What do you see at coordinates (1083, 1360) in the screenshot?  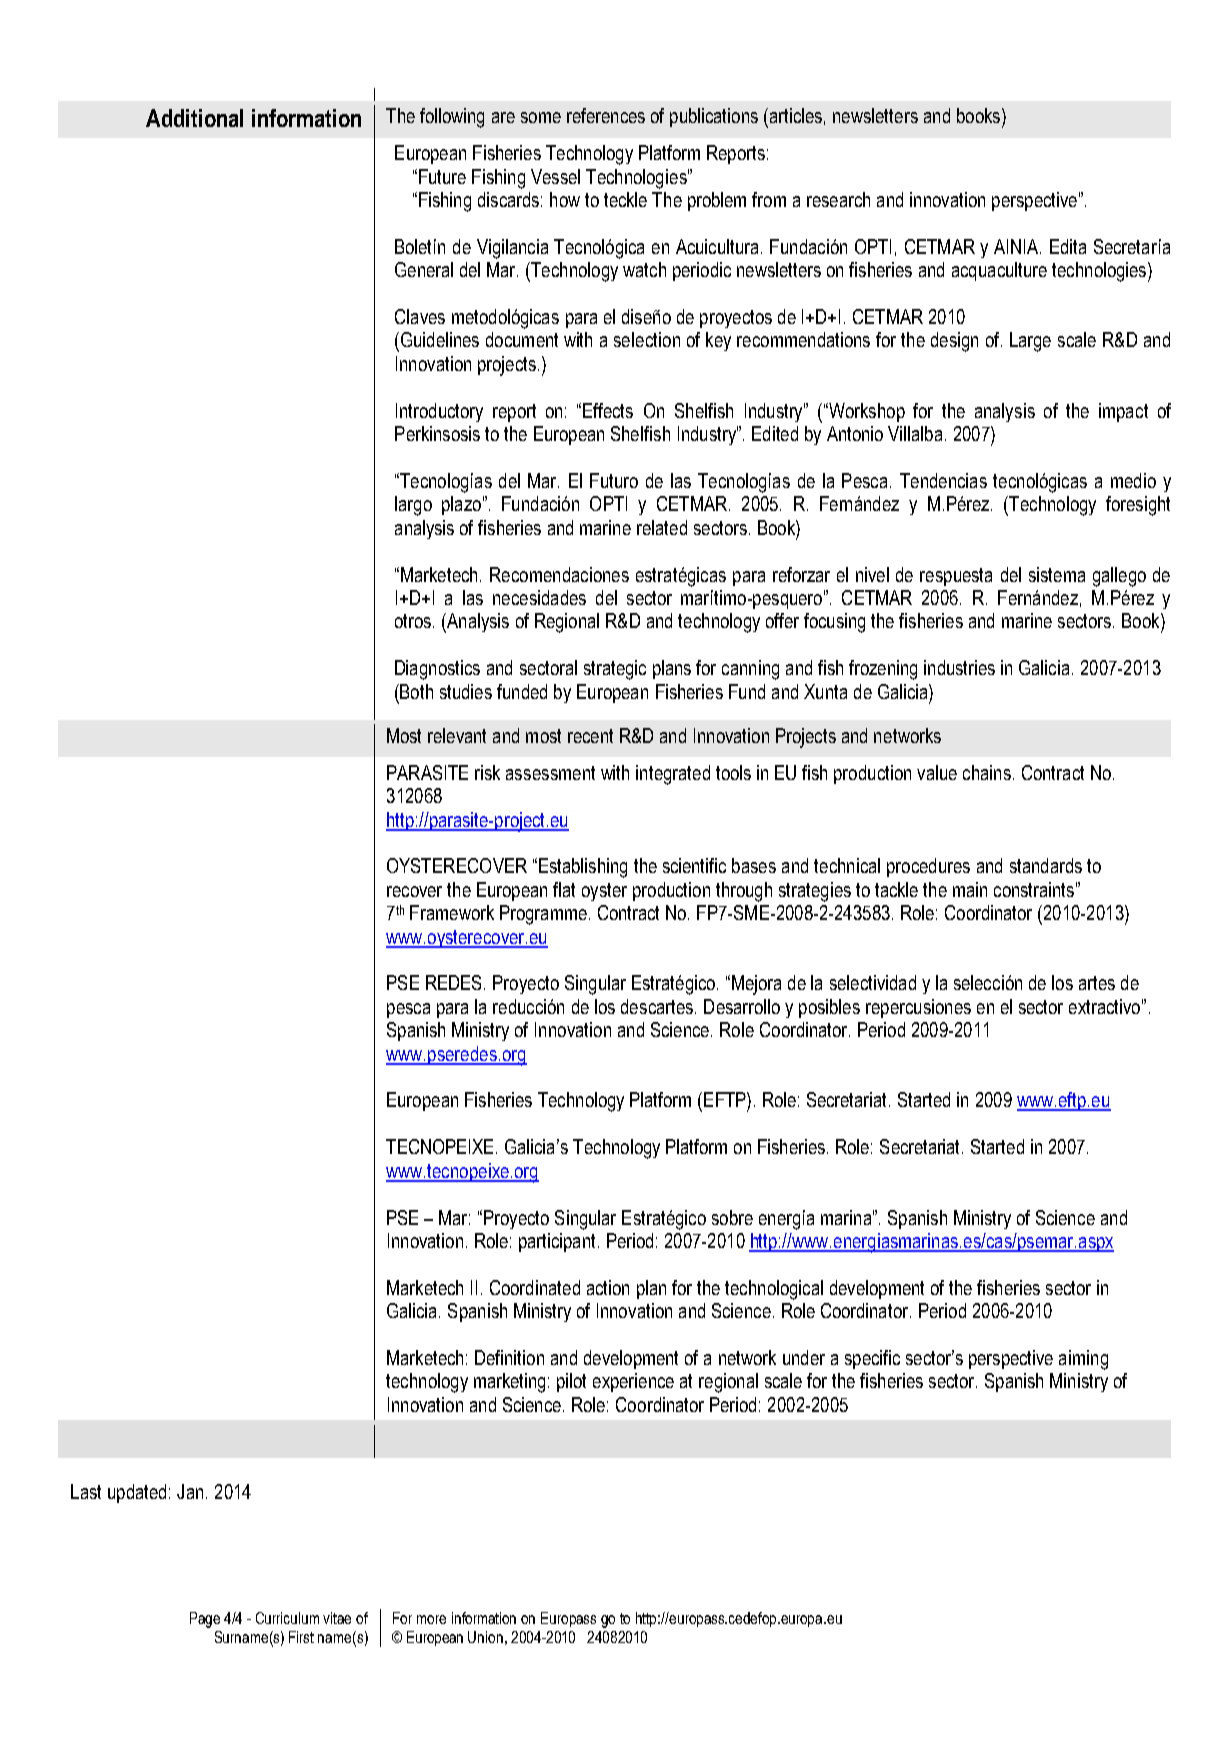 I see `aiming` at bounding box center [1083, 1360].
